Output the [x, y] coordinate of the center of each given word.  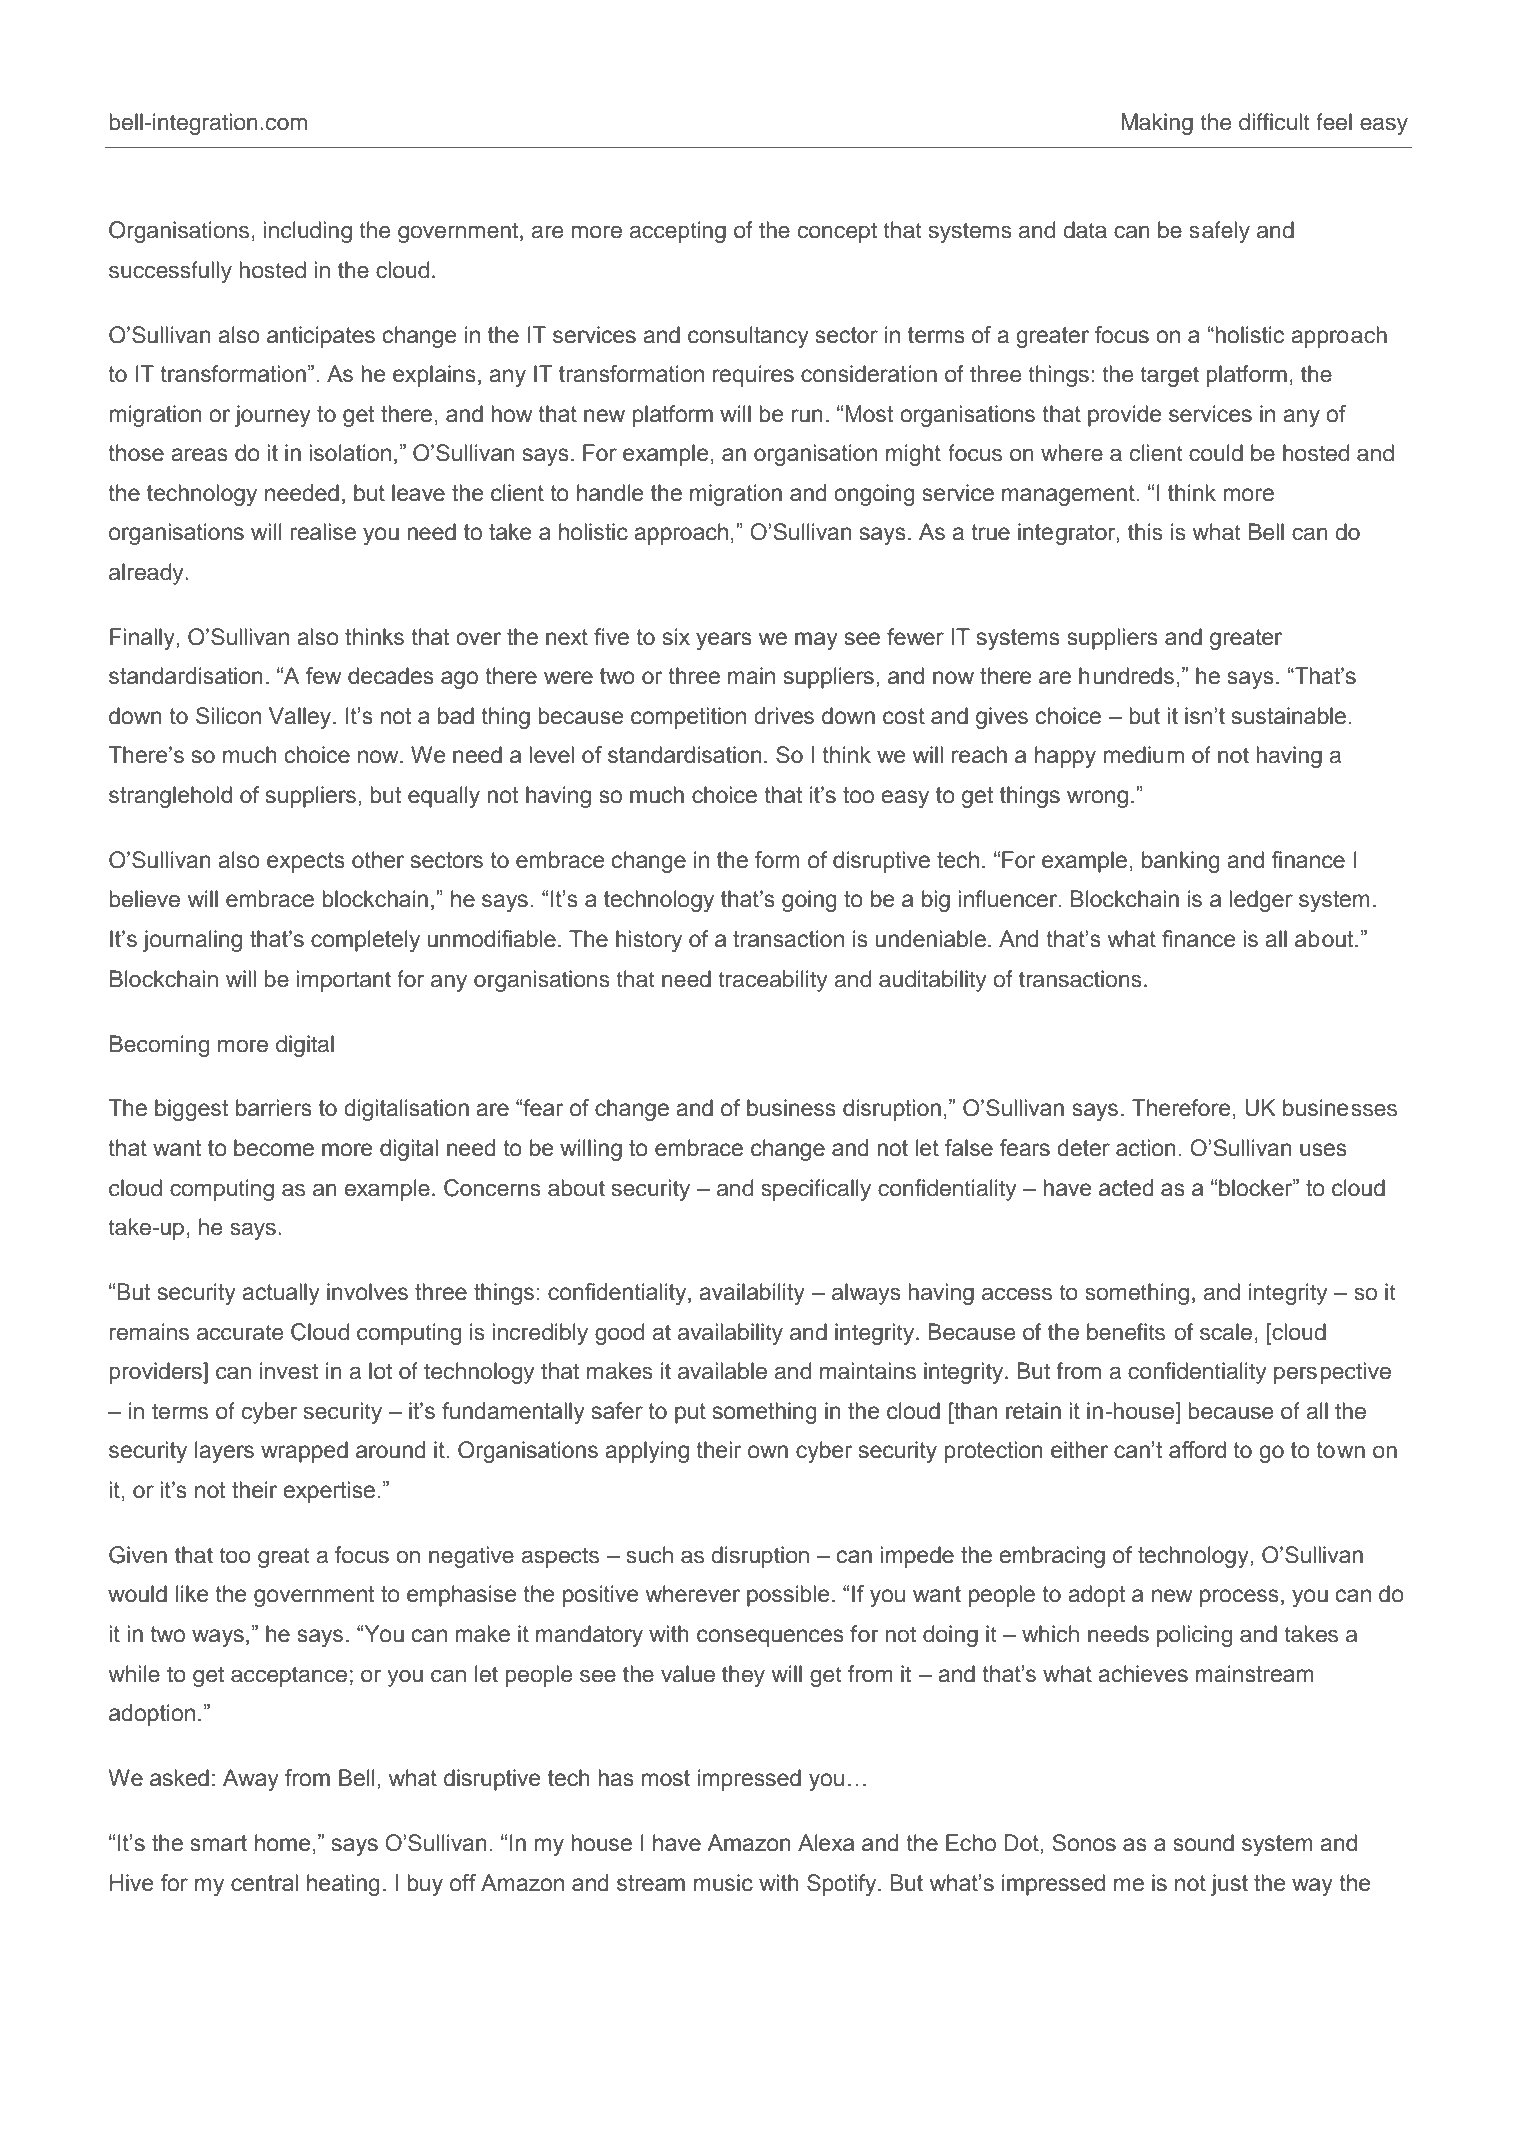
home [282, 1843]
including [308, 232]
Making [1157, 124]
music [723, 1883]
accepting [678, 232]
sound [1203, 1843]
